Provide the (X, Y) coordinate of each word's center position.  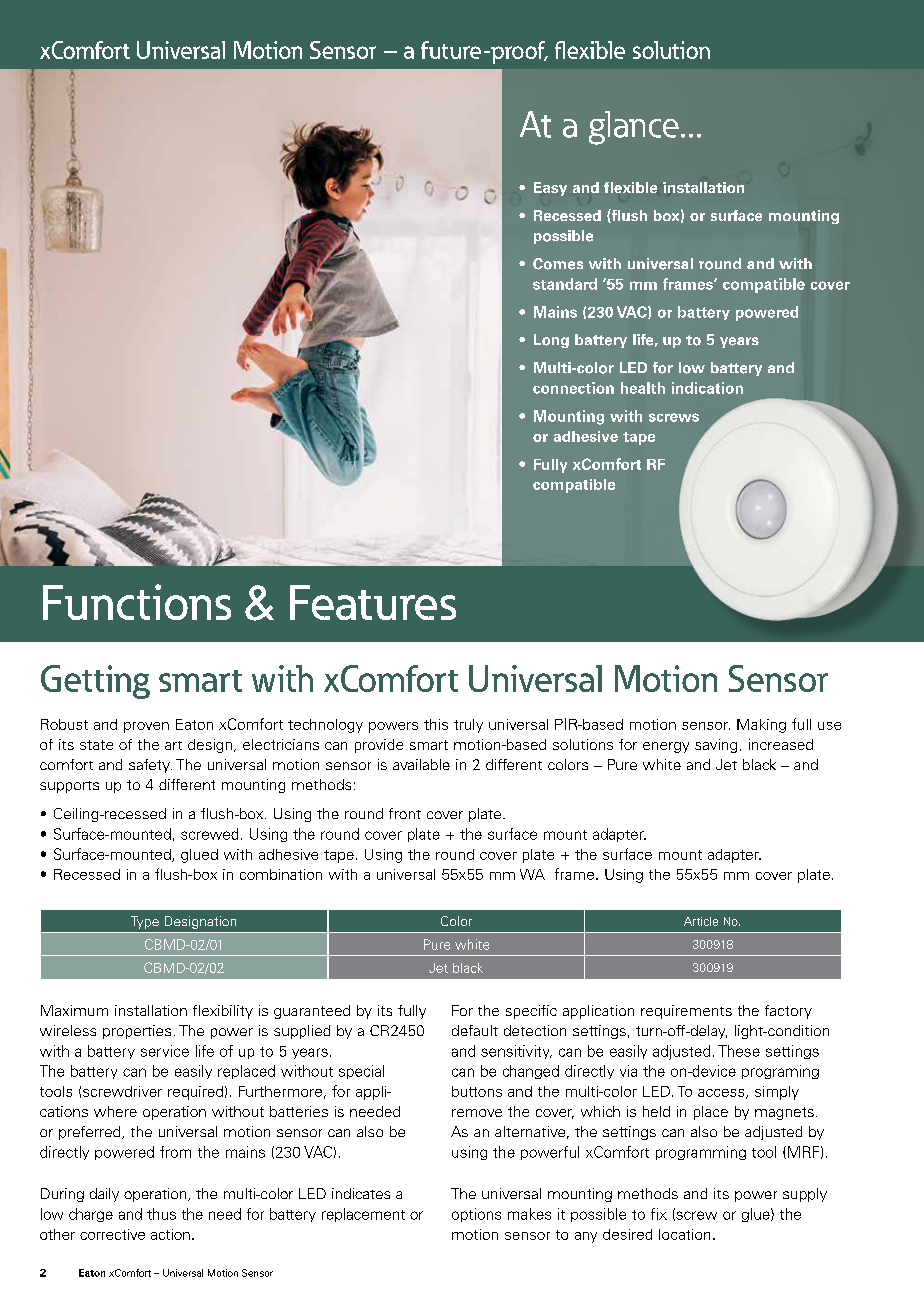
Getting (95, 682)
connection (573, 388)
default (475, 1030)
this (436, 724)
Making (761, 726)
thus (161, 1214)
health (643, 388)
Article (701, 921)
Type (145, 922)
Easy (550, 189)
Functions (137, 602)
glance (634, 128)
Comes (558, 264)
